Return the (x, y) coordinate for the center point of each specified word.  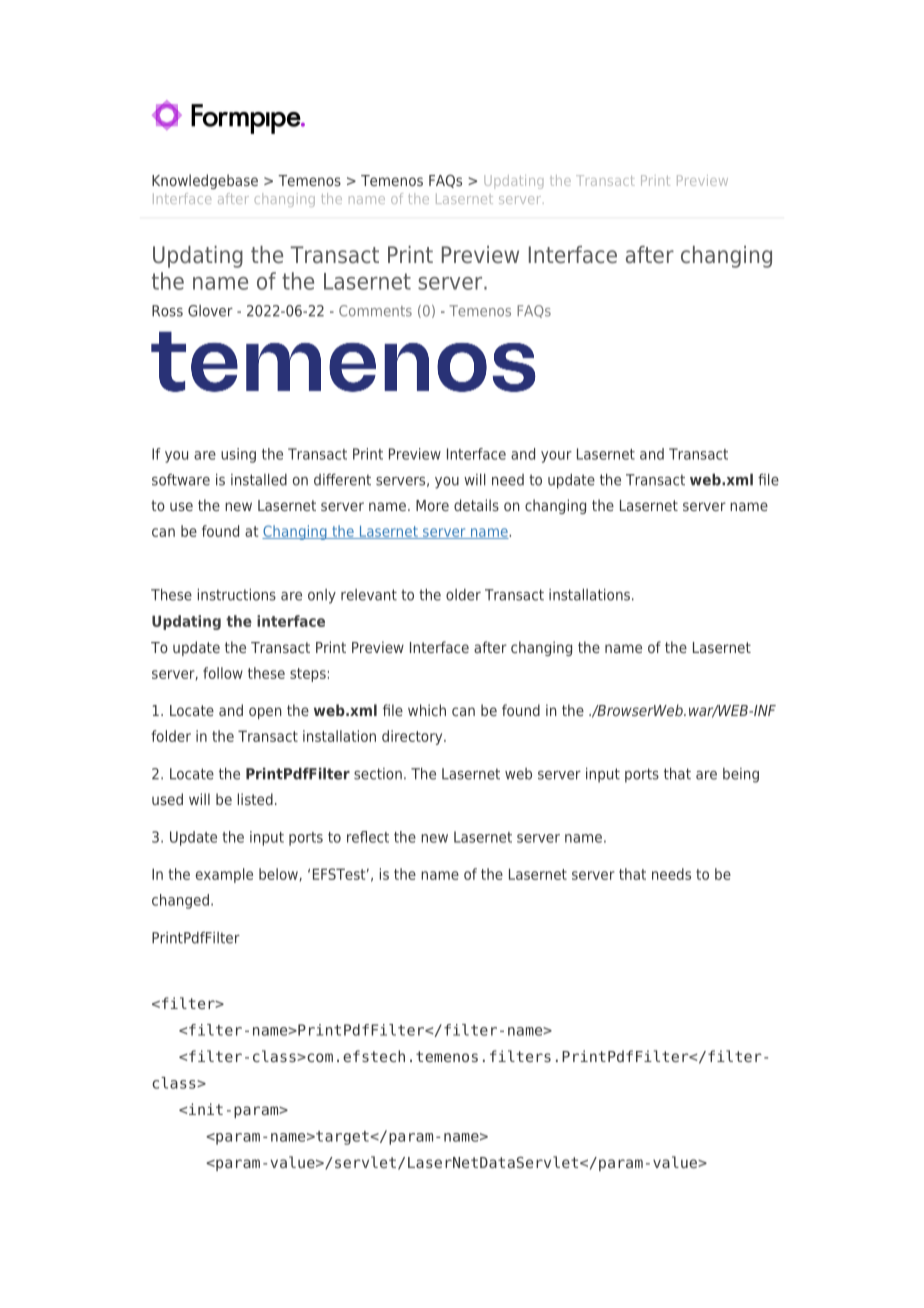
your (556, 457)
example (224, 875)
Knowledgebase (205, 181)
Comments (375, 311)
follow (223, 673)
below (278, 874)
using (238, 455)
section (378, 774)
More (432, 505)
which (427, 710)
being (741, 775)
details (476, 505)
